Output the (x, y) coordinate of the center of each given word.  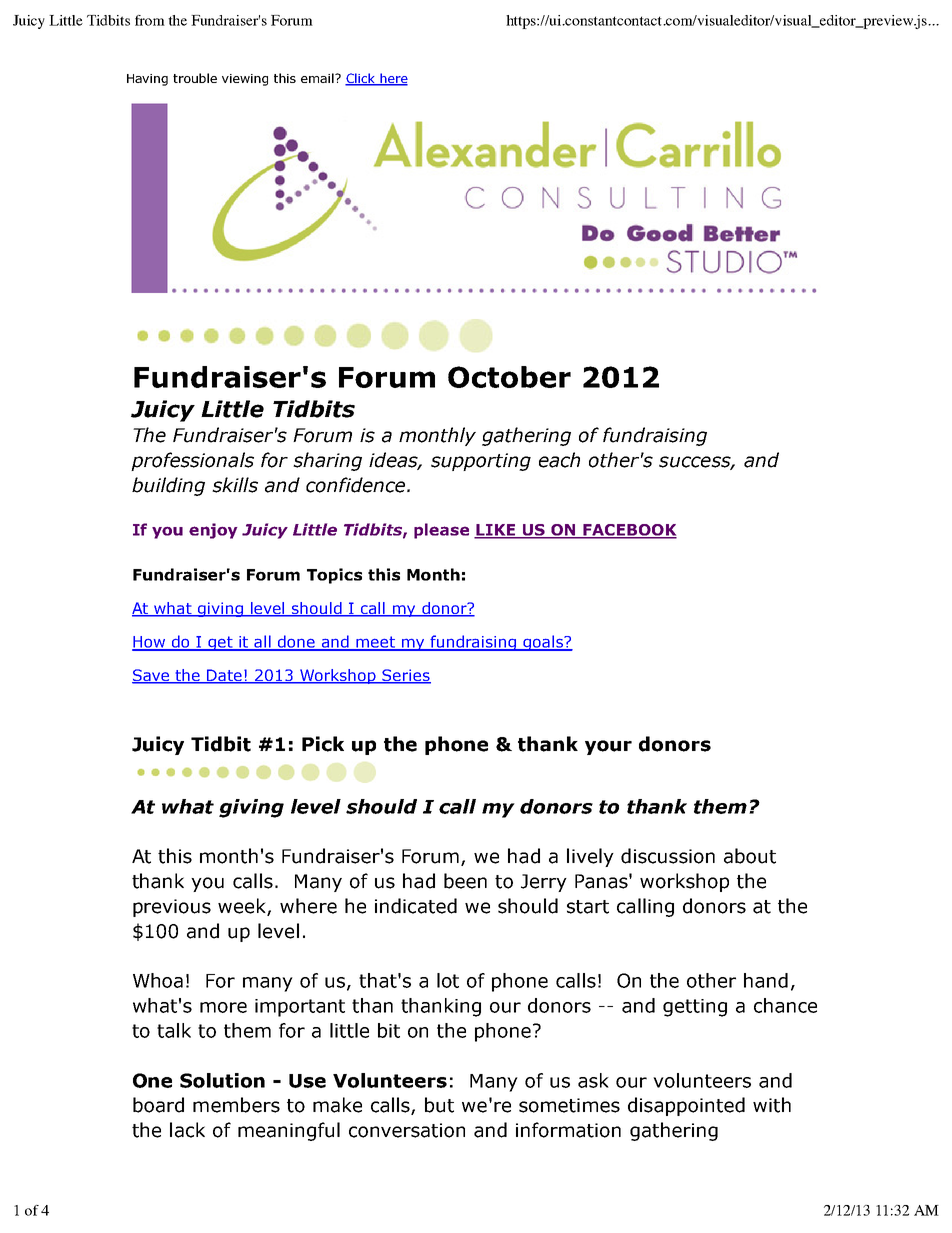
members (236, 1105)
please (441, 531)
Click (361, 79)
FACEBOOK (629, 531)
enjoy (213, 531)
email (318, 78)
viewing (245, 80)
